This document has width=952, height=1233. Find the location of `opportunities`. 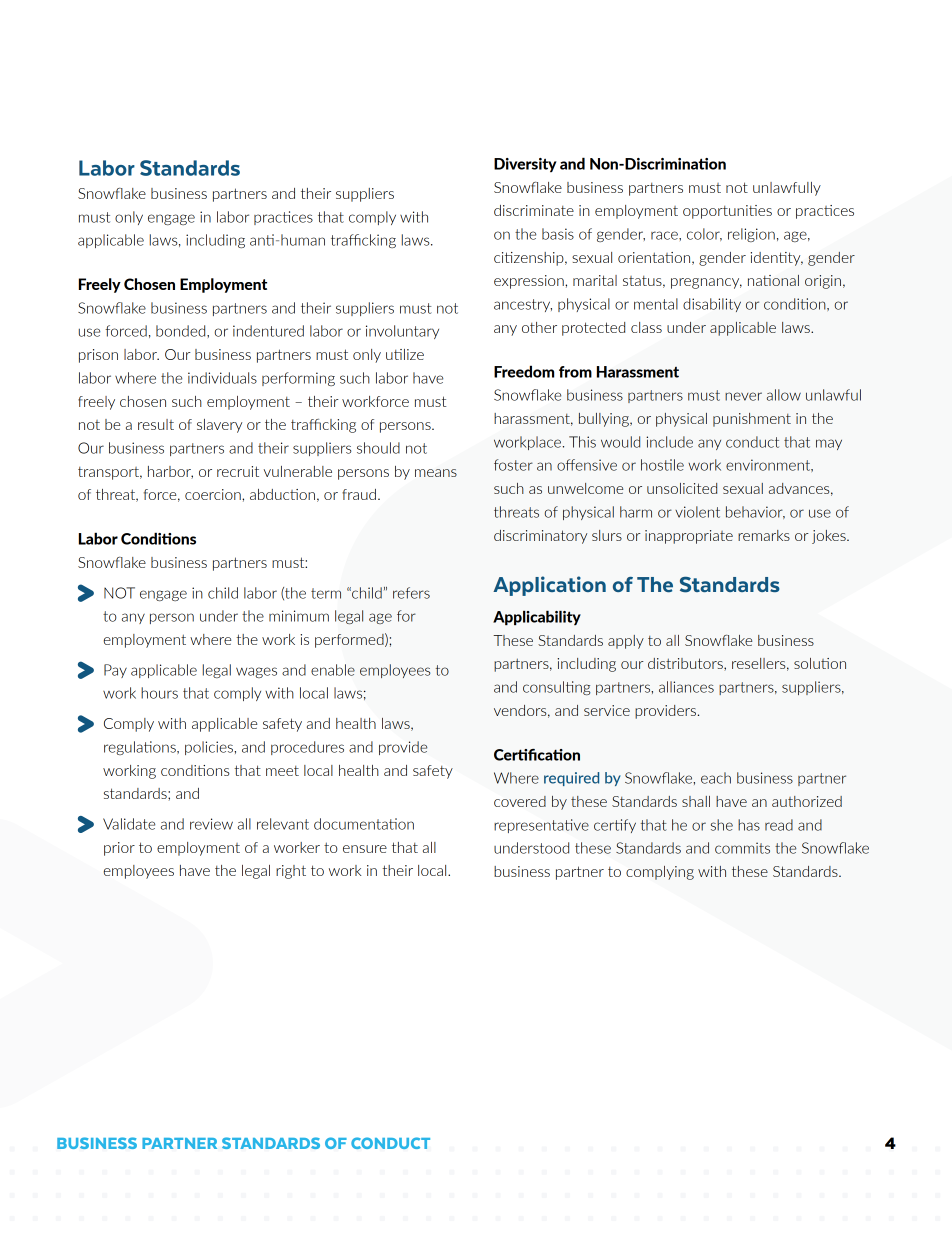

opportunities is located at coordinates (727, 212).
